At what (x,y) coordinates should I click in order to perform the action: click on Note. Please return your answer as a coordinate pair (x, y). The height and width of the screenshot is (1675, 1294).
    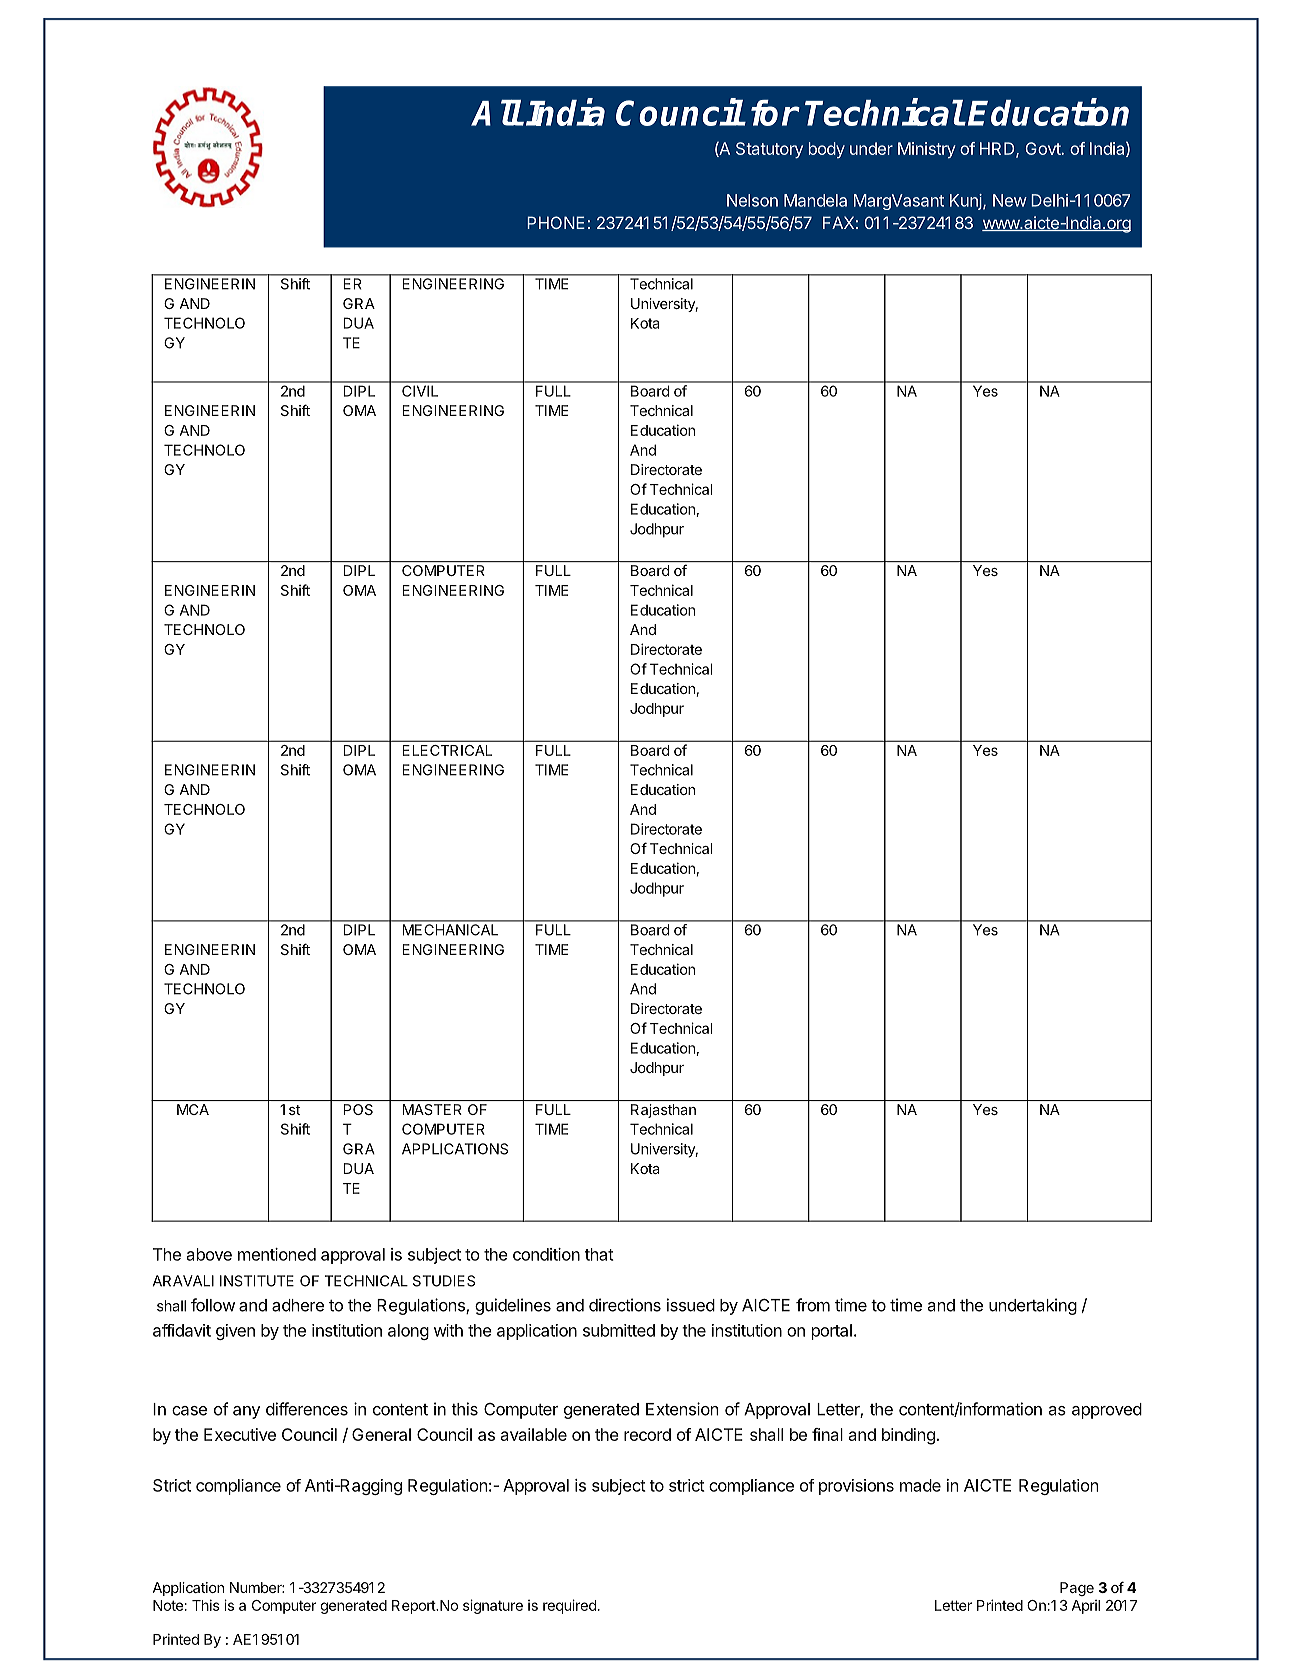
    Looking at the image, I should click on (168, 1605).
